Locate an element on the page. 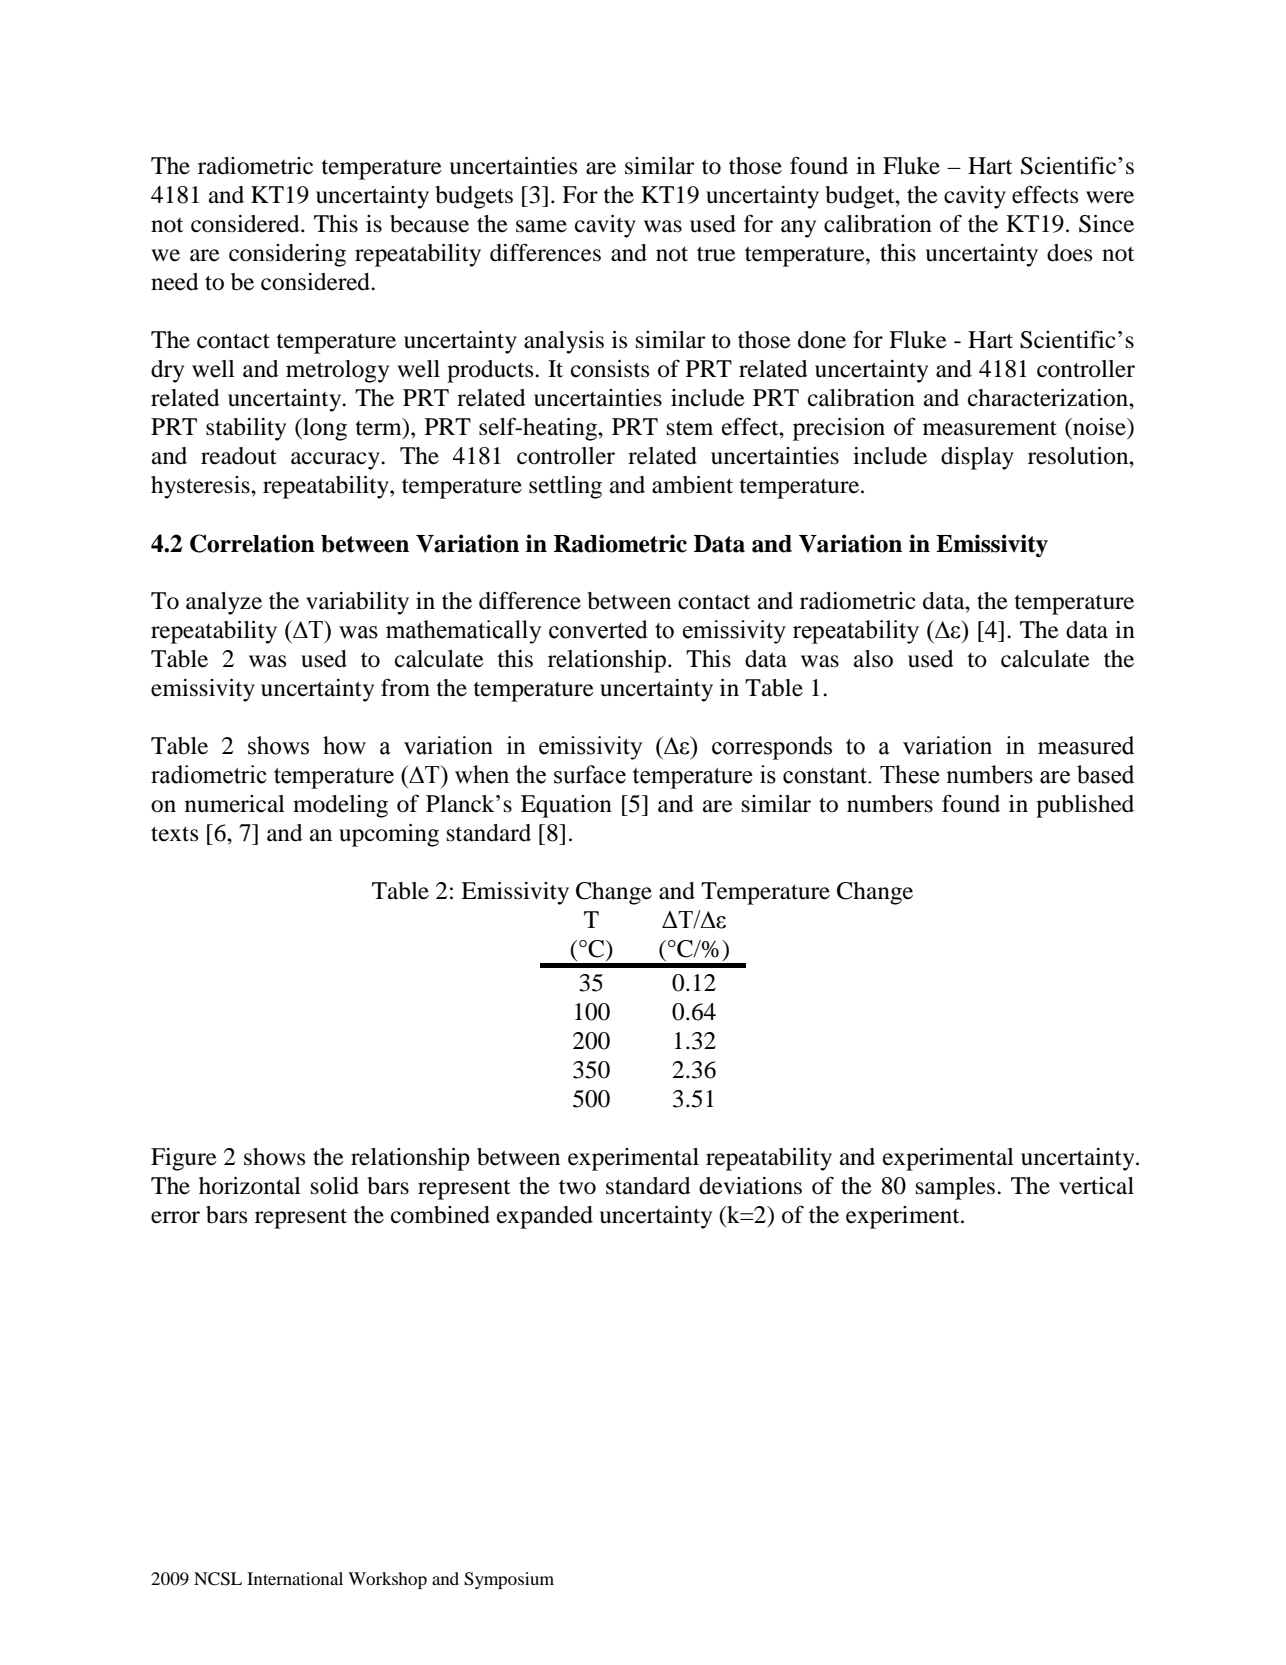 The width and height of the image is (1286, 1665). samples is located at coordinates (955, 1188).
